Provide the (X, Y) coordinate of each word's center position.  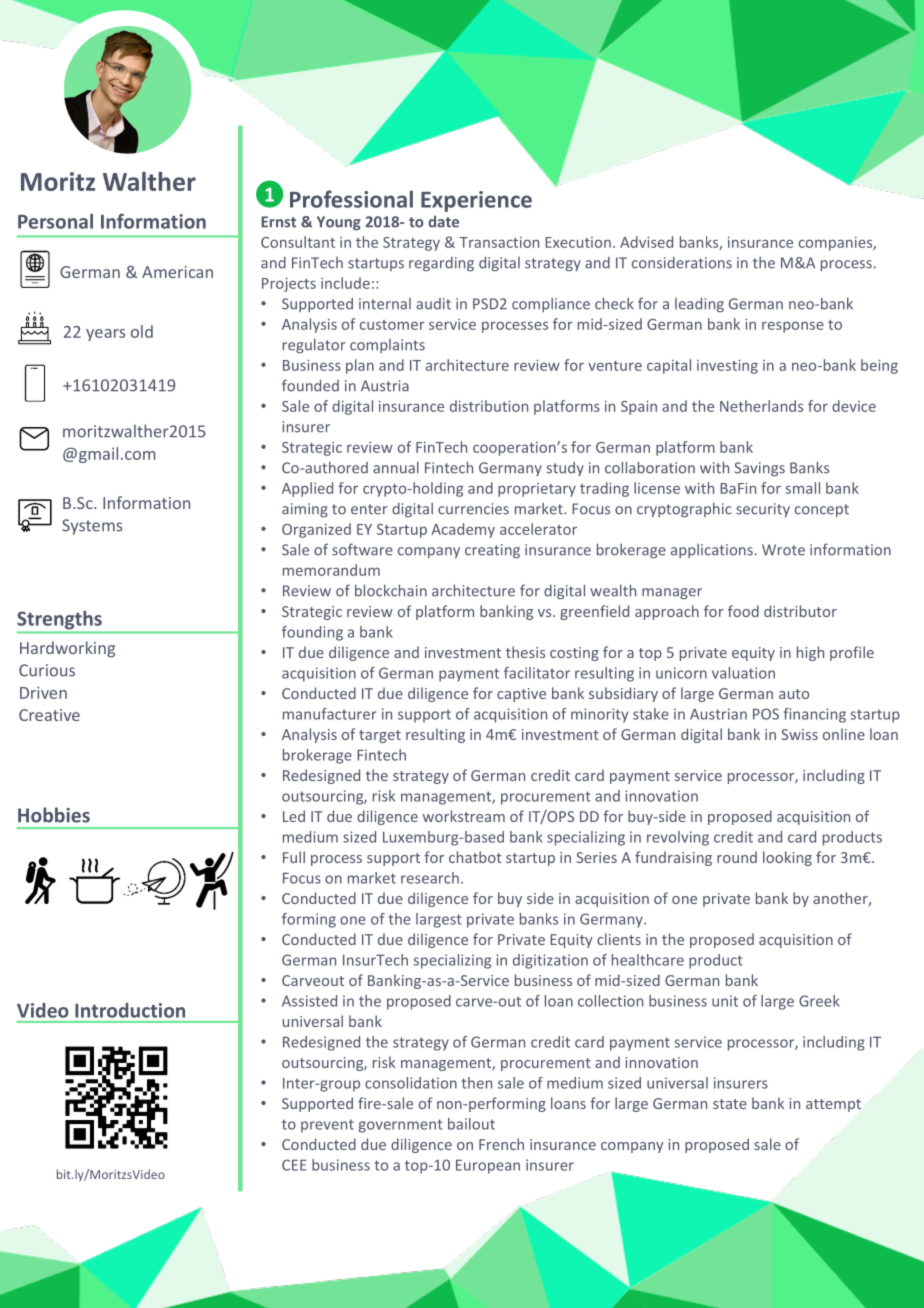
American (177, 272)
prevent (327, 1126)
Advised (646, 242)
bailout (471, 1124)
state (730, 1104)
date (443, 222)
